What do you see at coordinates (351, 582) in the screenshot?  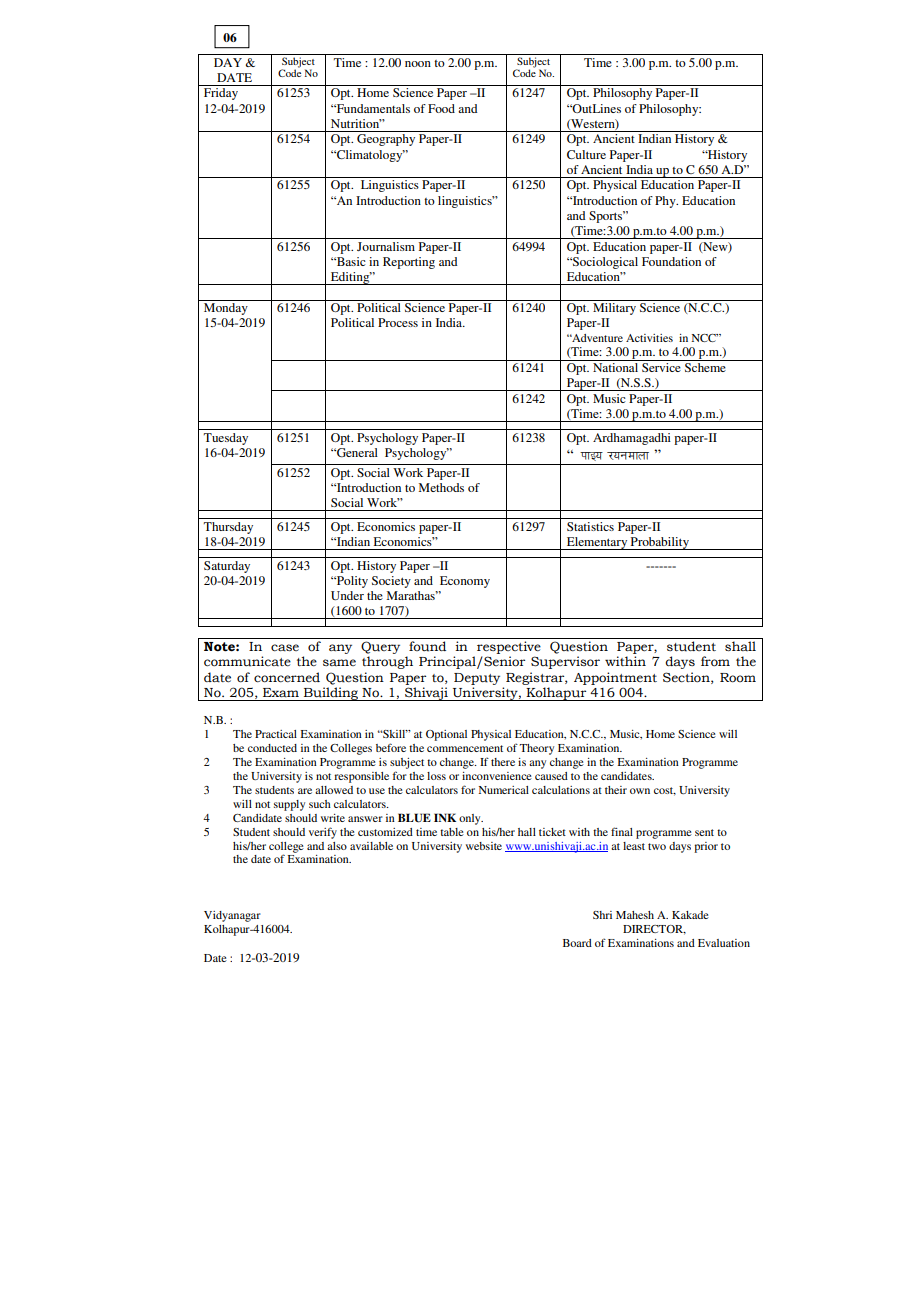 I see `Polity` at bounding box center [351, 582].
